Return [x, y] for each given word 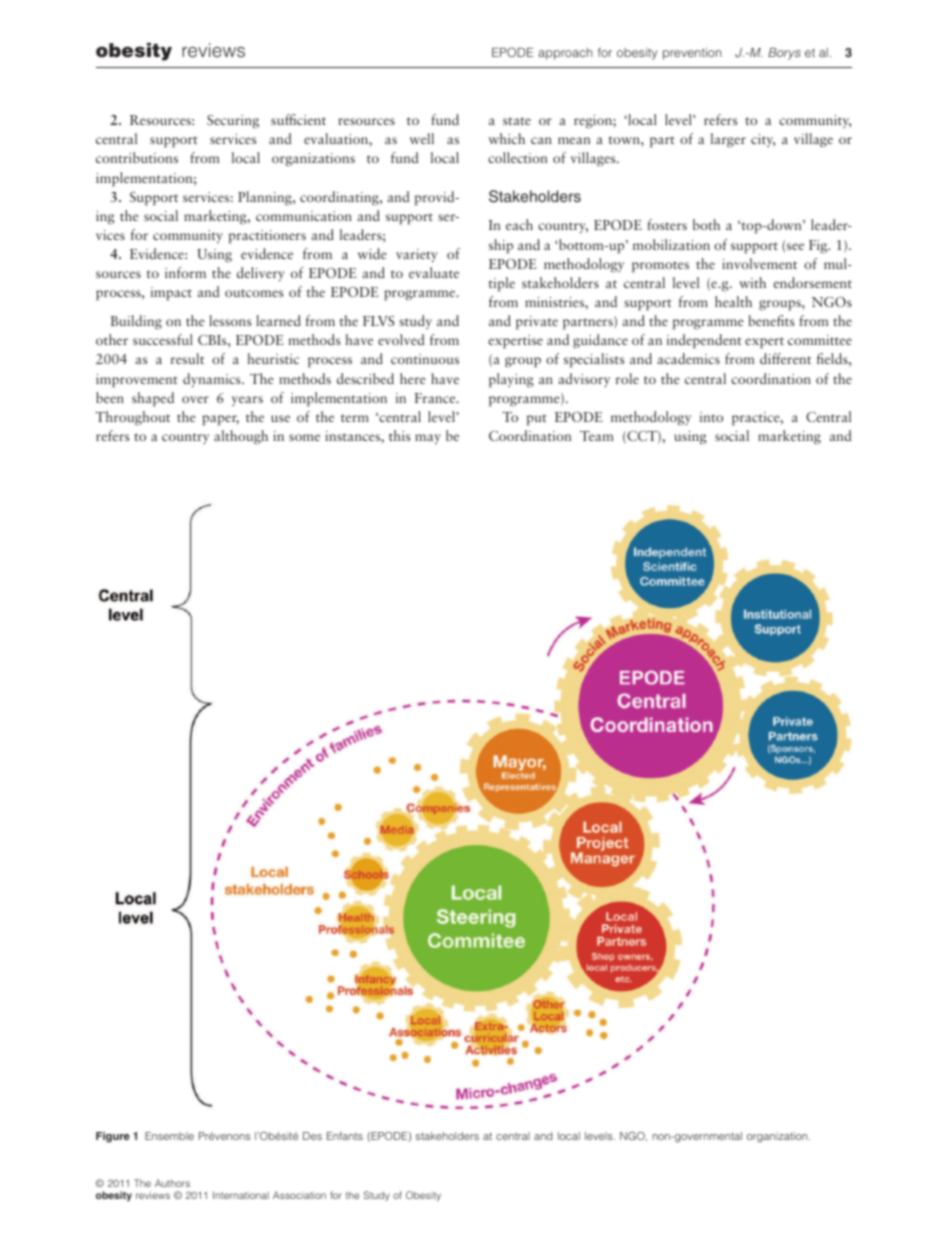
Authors [172, 1183]
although [241, 437]
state [517, 121]
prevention [692, 54]
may [428, 439]
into [711, 417]
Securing [233, 121]
